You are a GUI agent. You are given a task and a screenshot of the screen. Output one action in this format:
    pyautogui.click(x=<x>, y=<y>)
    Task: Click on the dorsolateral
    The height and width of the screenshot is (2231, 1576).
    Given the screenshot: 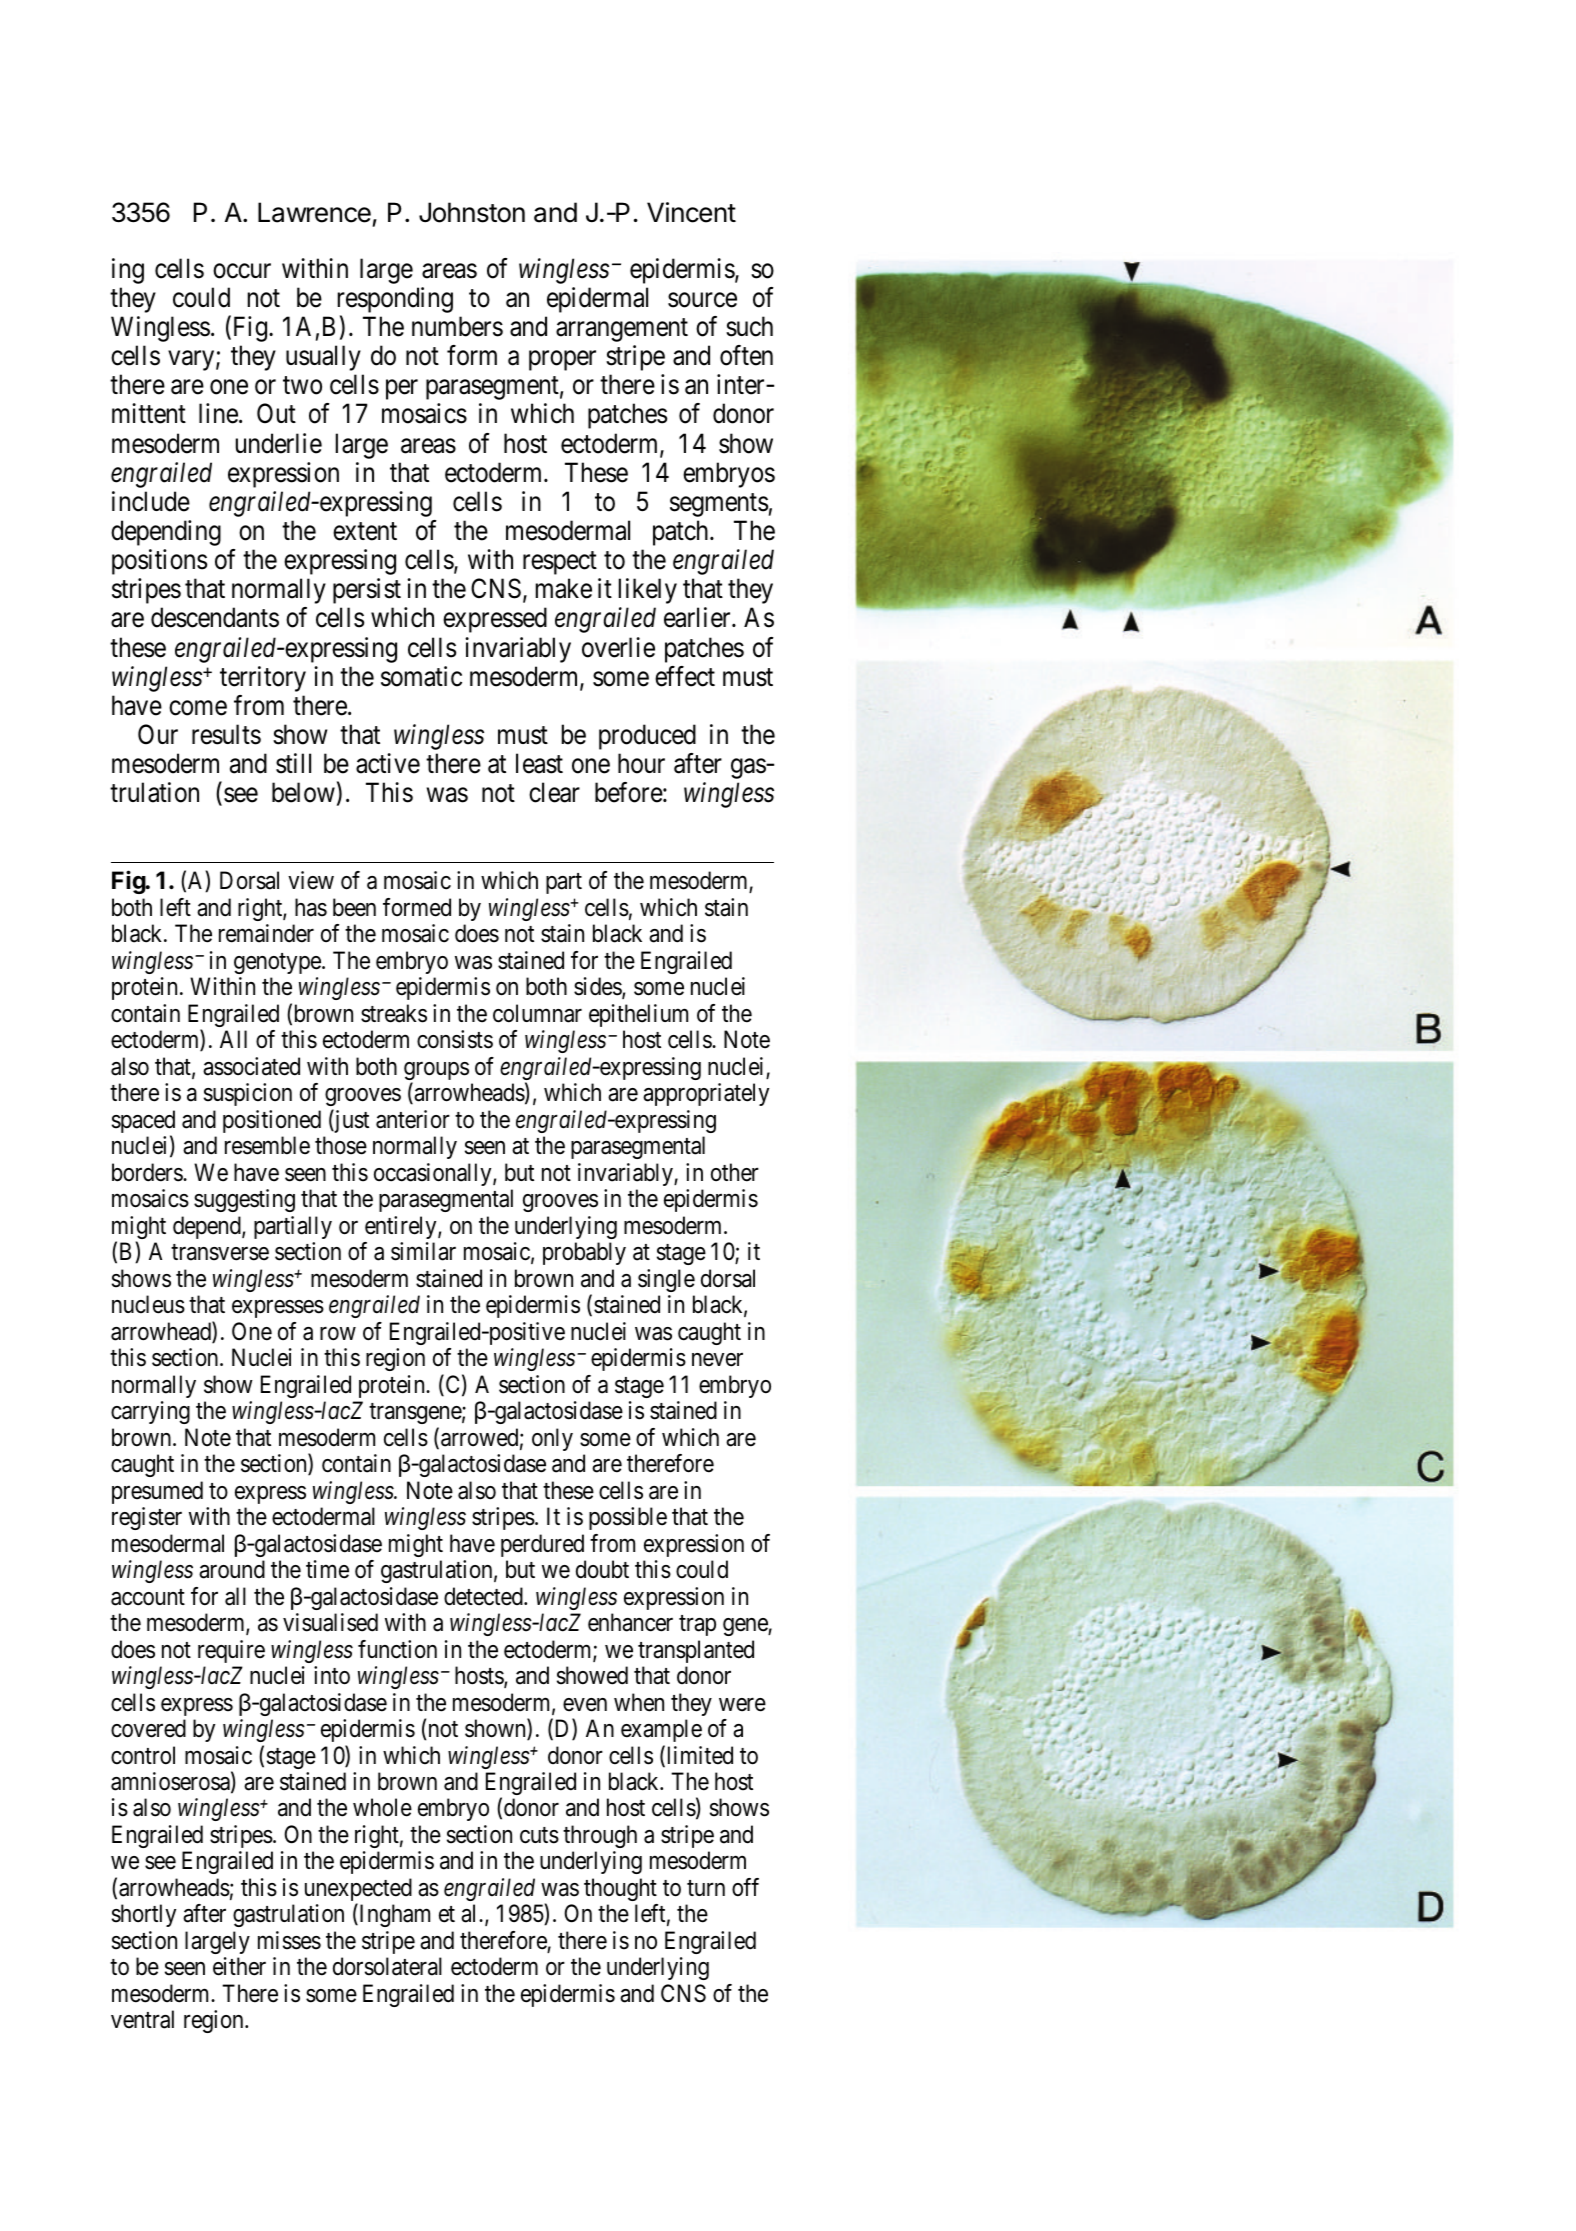 What is the action you would take?
    pyautogui.click(x=387, y=1966)
